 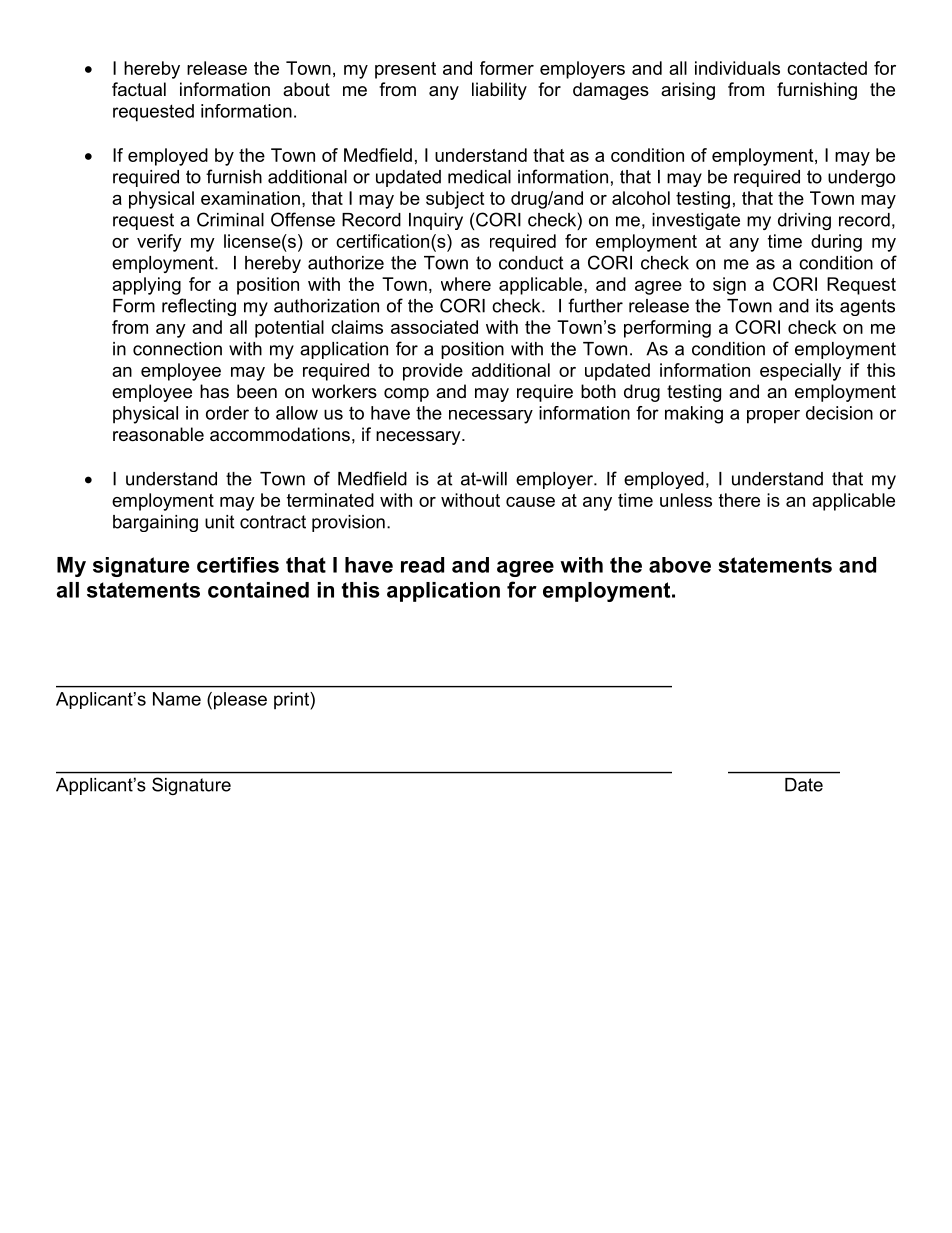 I want to click on individuals, so click(x=737, y=68).
